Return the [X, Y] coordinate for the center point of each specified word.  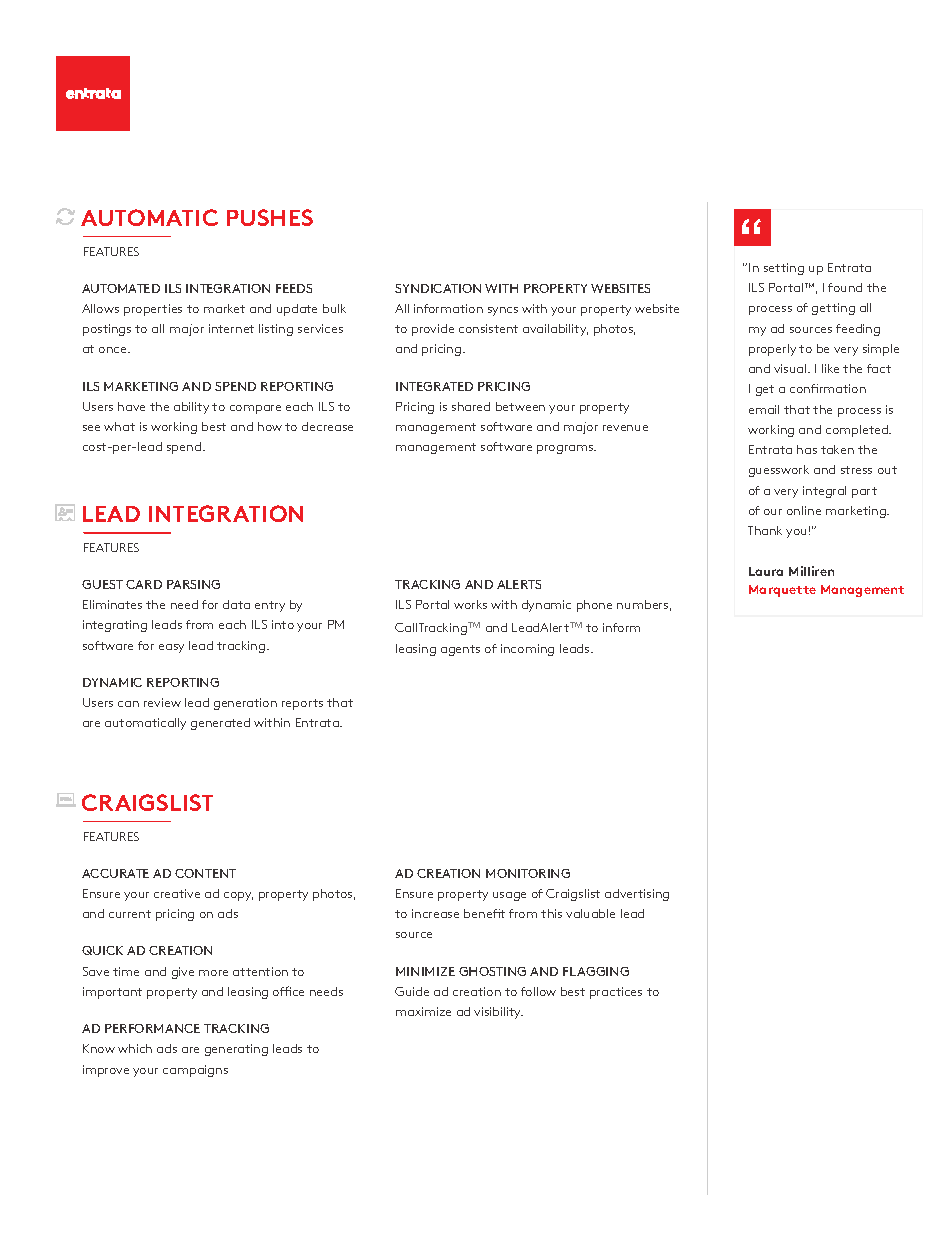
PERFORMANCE [152, 1028]
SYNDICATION [438, 288]
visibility [498, 1013]
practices [616, 993]
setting [784, 269]
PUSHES [270, 217]
